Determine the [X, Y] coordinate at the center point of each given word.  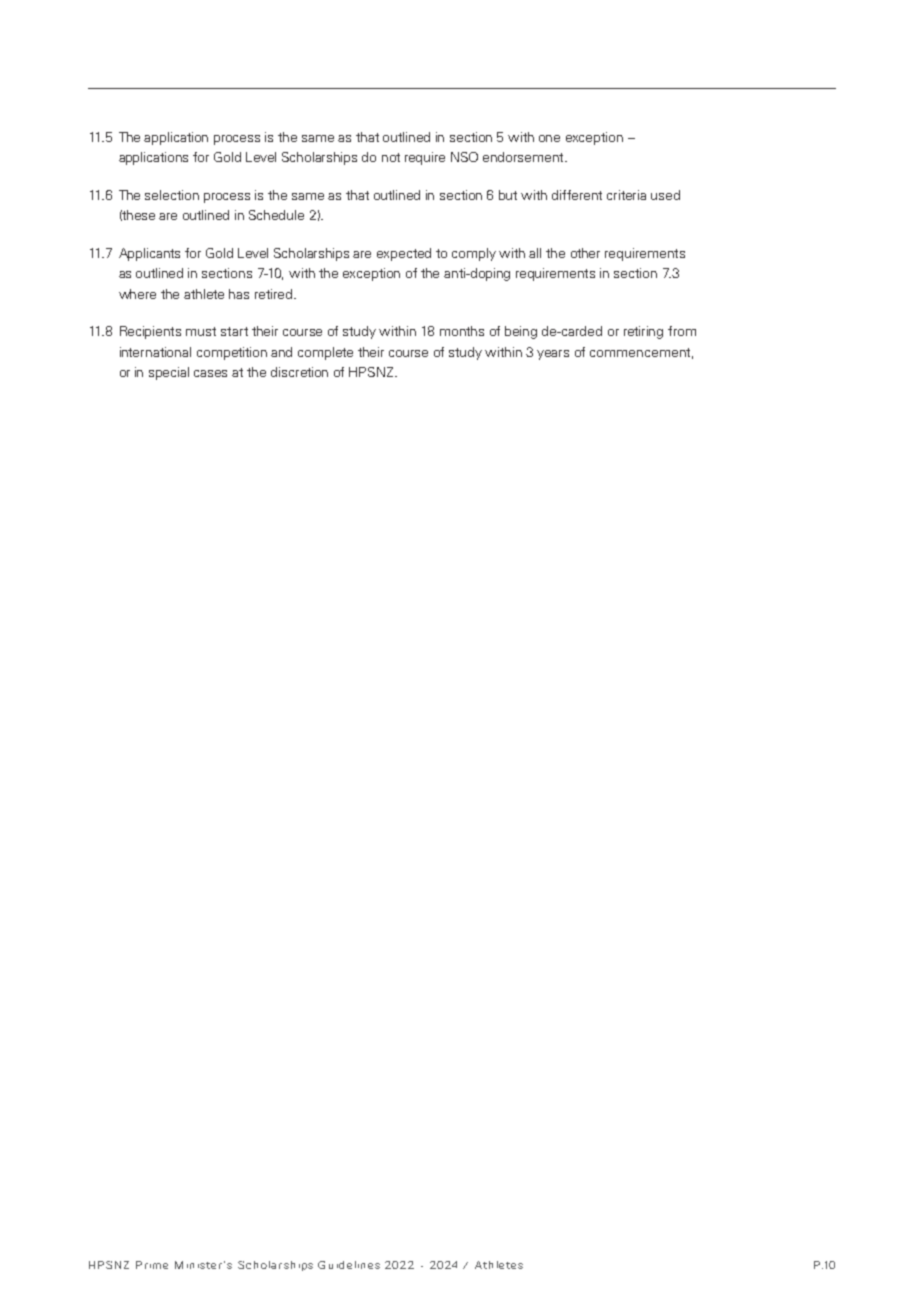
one [549, 138]
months [462, 331]
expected [404, 254]
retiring [643, 332]
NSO [464, 157]
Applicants [149, 254]
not [391, 157]
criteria [626, 195]
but [508, 195]
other [585, 253]
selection [172, 195]
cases [210, 373]
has [239, 294]
